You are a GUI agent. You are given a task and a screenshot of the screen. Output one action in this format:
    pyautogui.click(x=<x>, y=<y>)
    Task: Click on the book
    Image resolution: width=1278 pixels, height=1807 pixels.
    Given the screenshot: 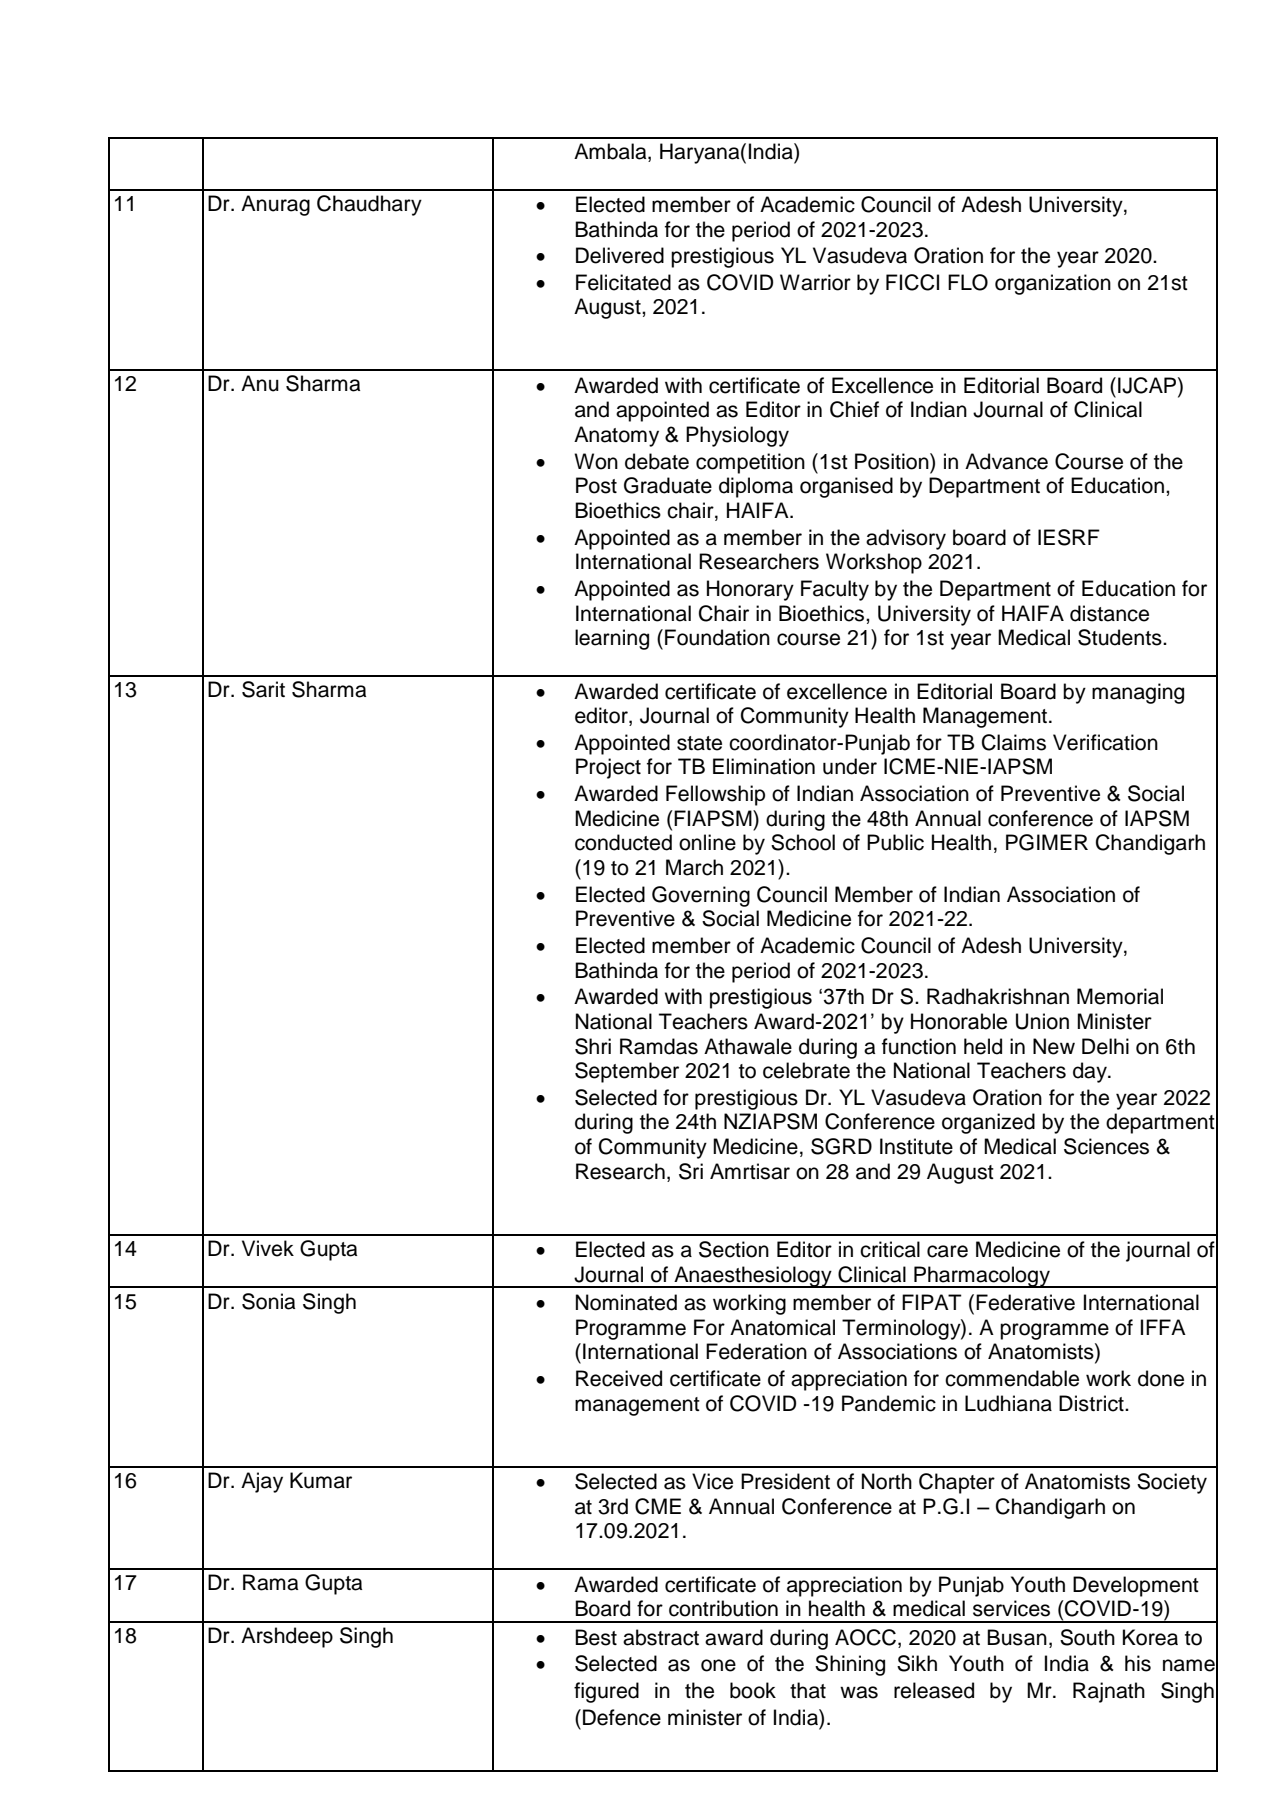 What is the action you would take?
    pyautogui.click(x=753, y=1690)
